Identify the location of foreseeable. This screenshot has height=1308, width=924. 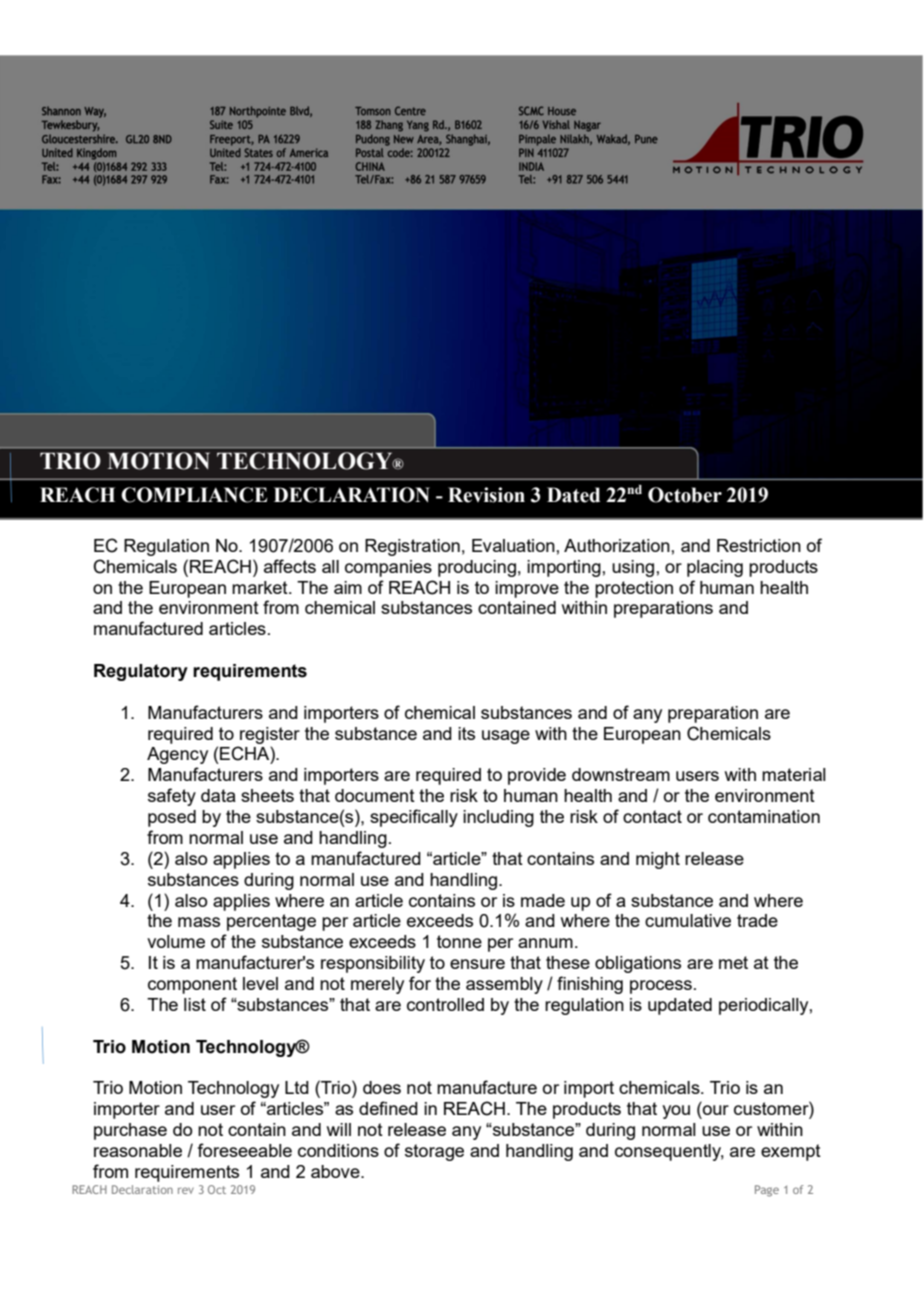
(245, 1150).
